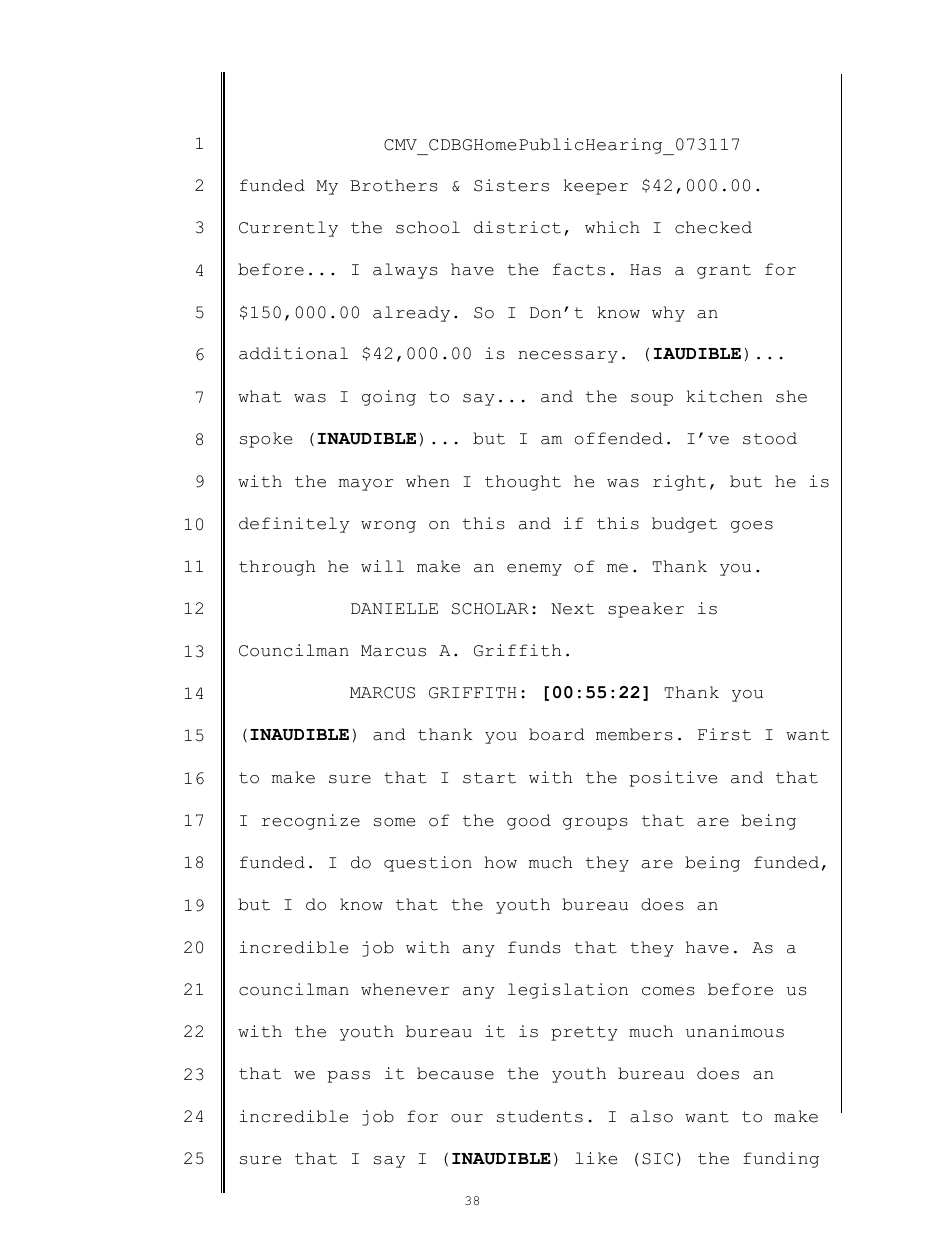 This screenshot has width=952, height=1233. What do you see at coordinates (288, 229) in the screenshot?
I see `Currently` at bounding box center [288, 229].
